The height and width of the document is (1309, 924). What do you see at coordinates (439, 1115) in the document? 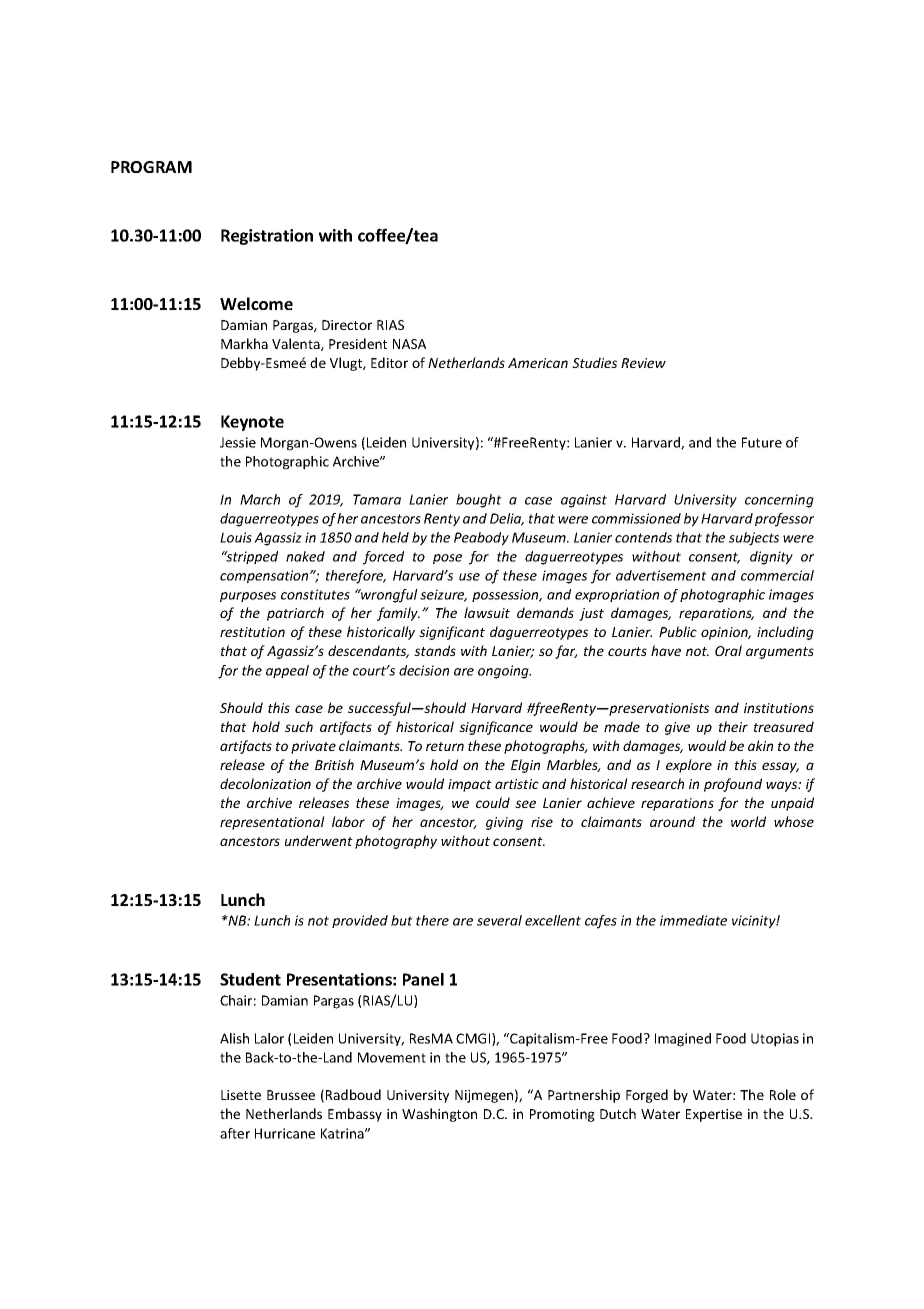
I see `Washington` at bounding box center [439, 1115].
